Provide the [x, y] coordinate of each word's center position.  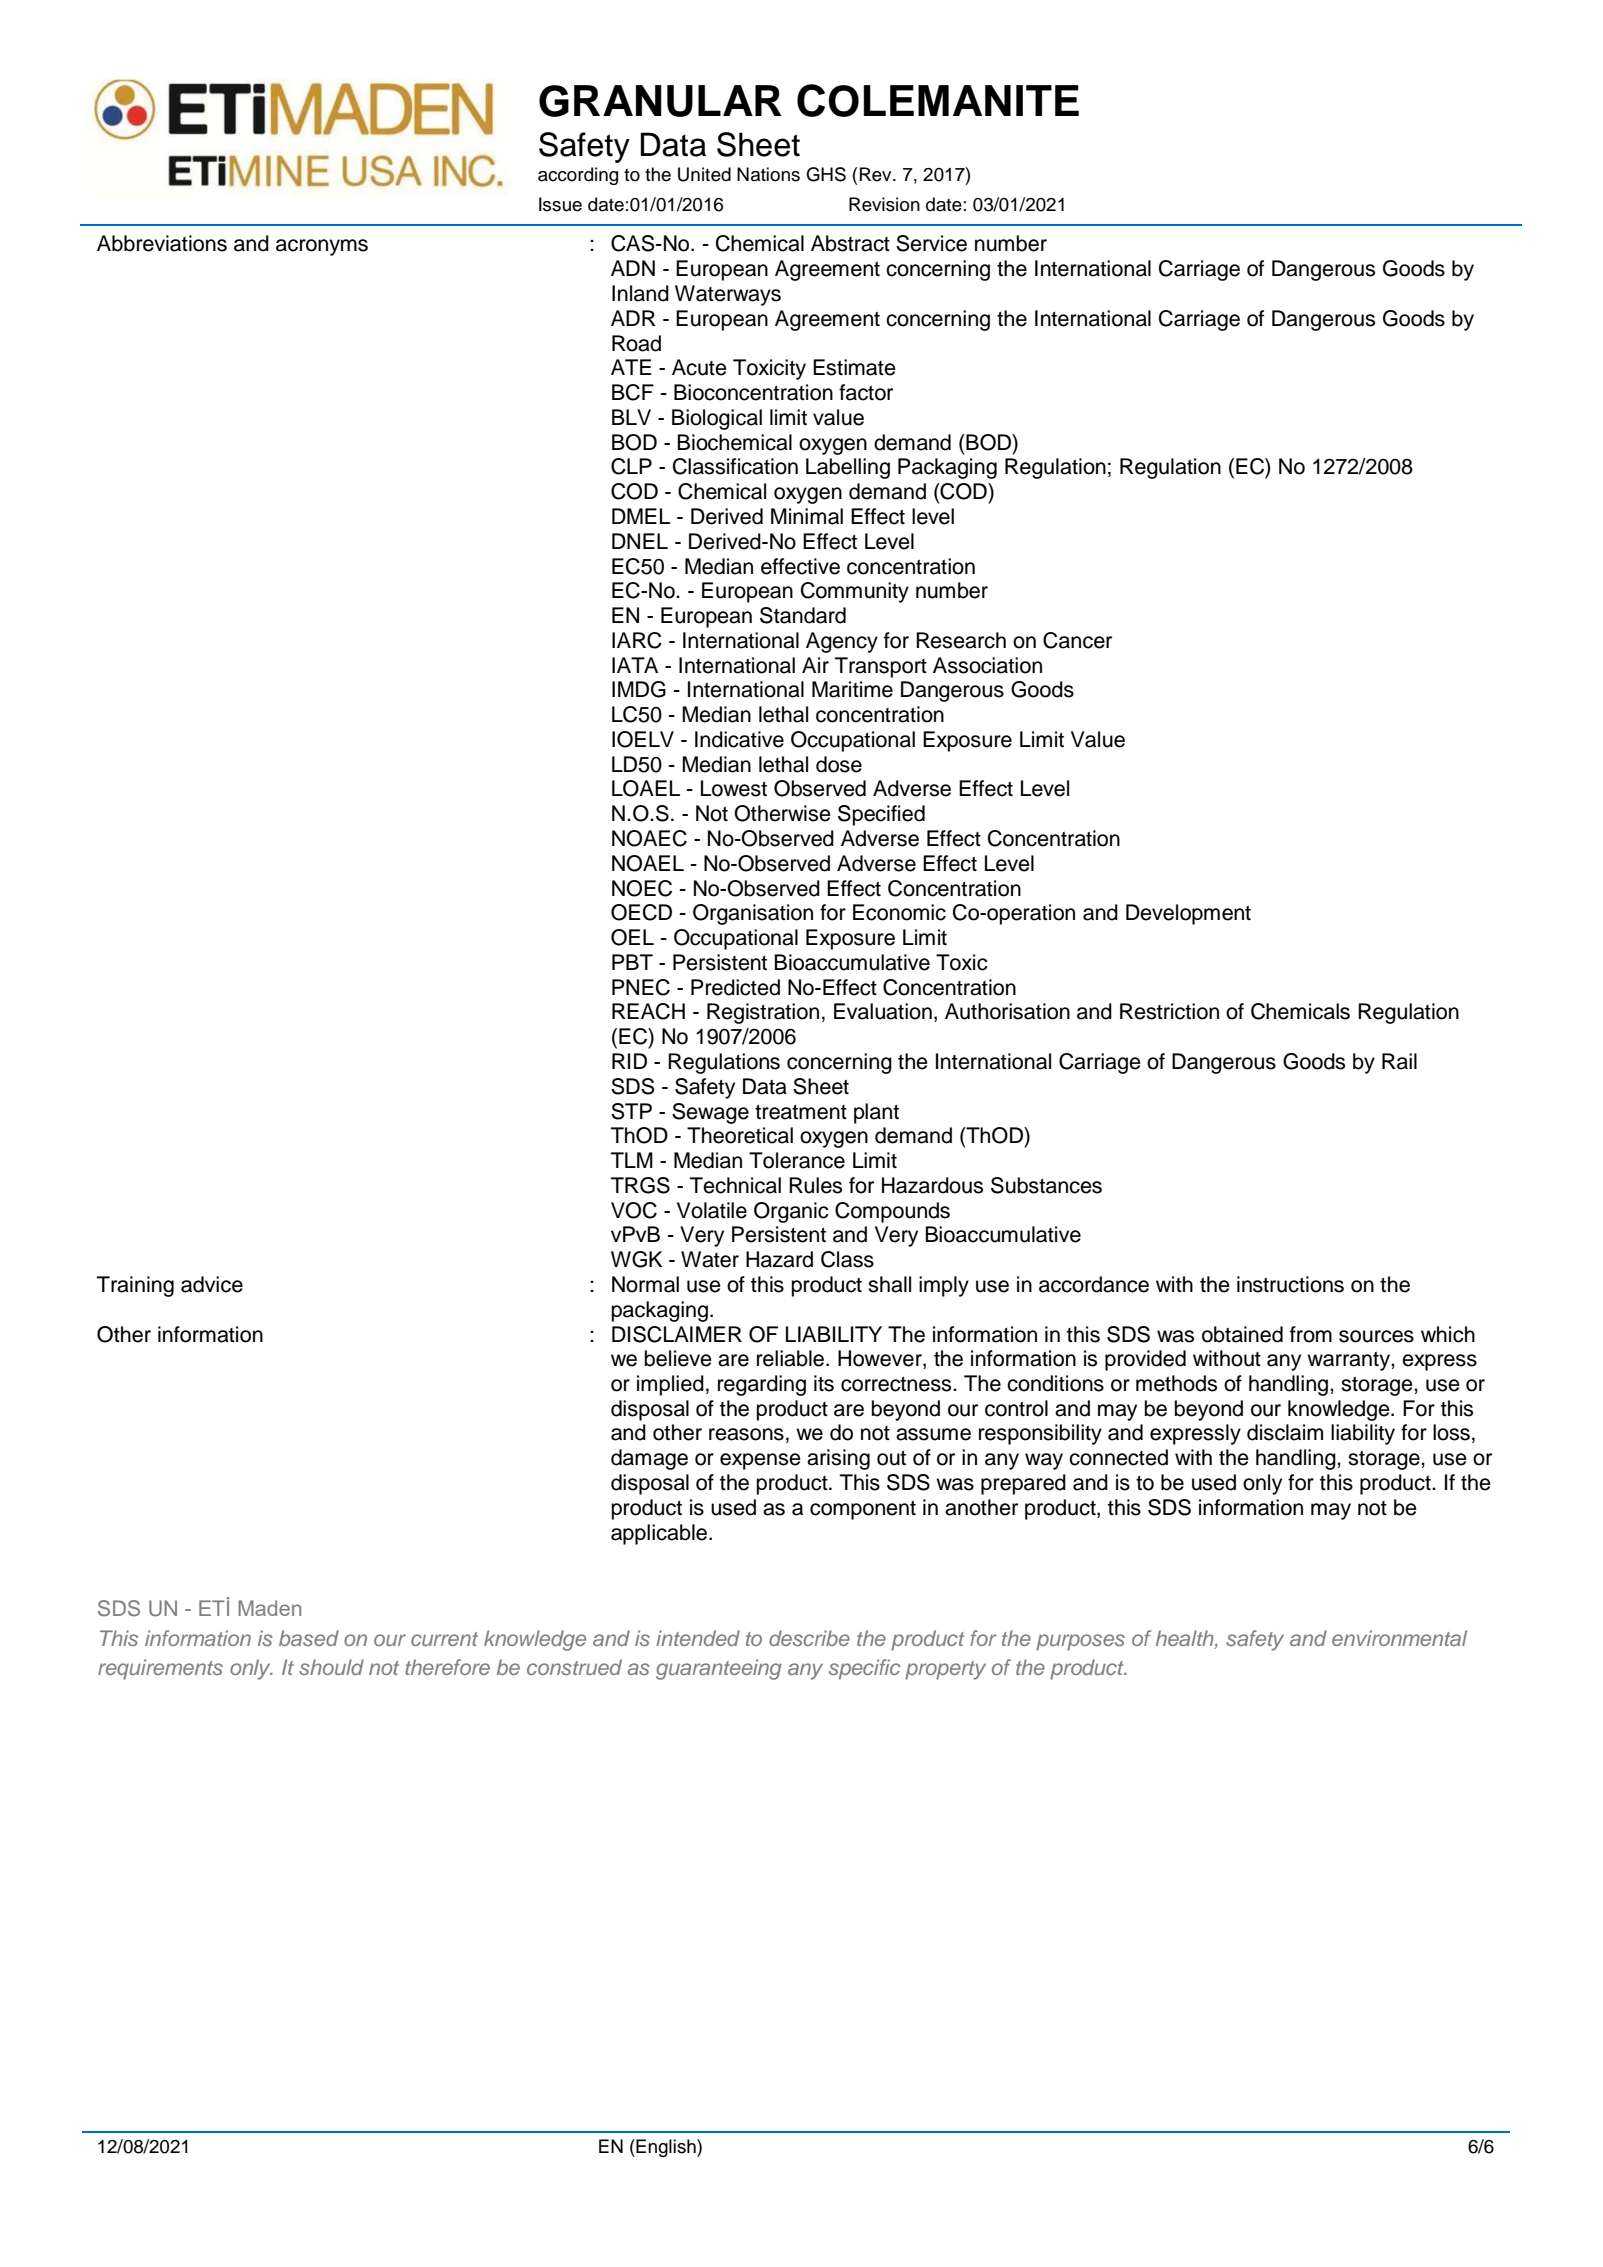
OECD [641, 912]
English [666, 2148]
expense [760, 1461]
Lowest [734, 788]
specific [864, 1669]
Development [1188, 914]
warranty [1349, 1361]
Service [931, 243]
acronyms [322, 247]
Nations [768, 174]
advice [212, 1284]
